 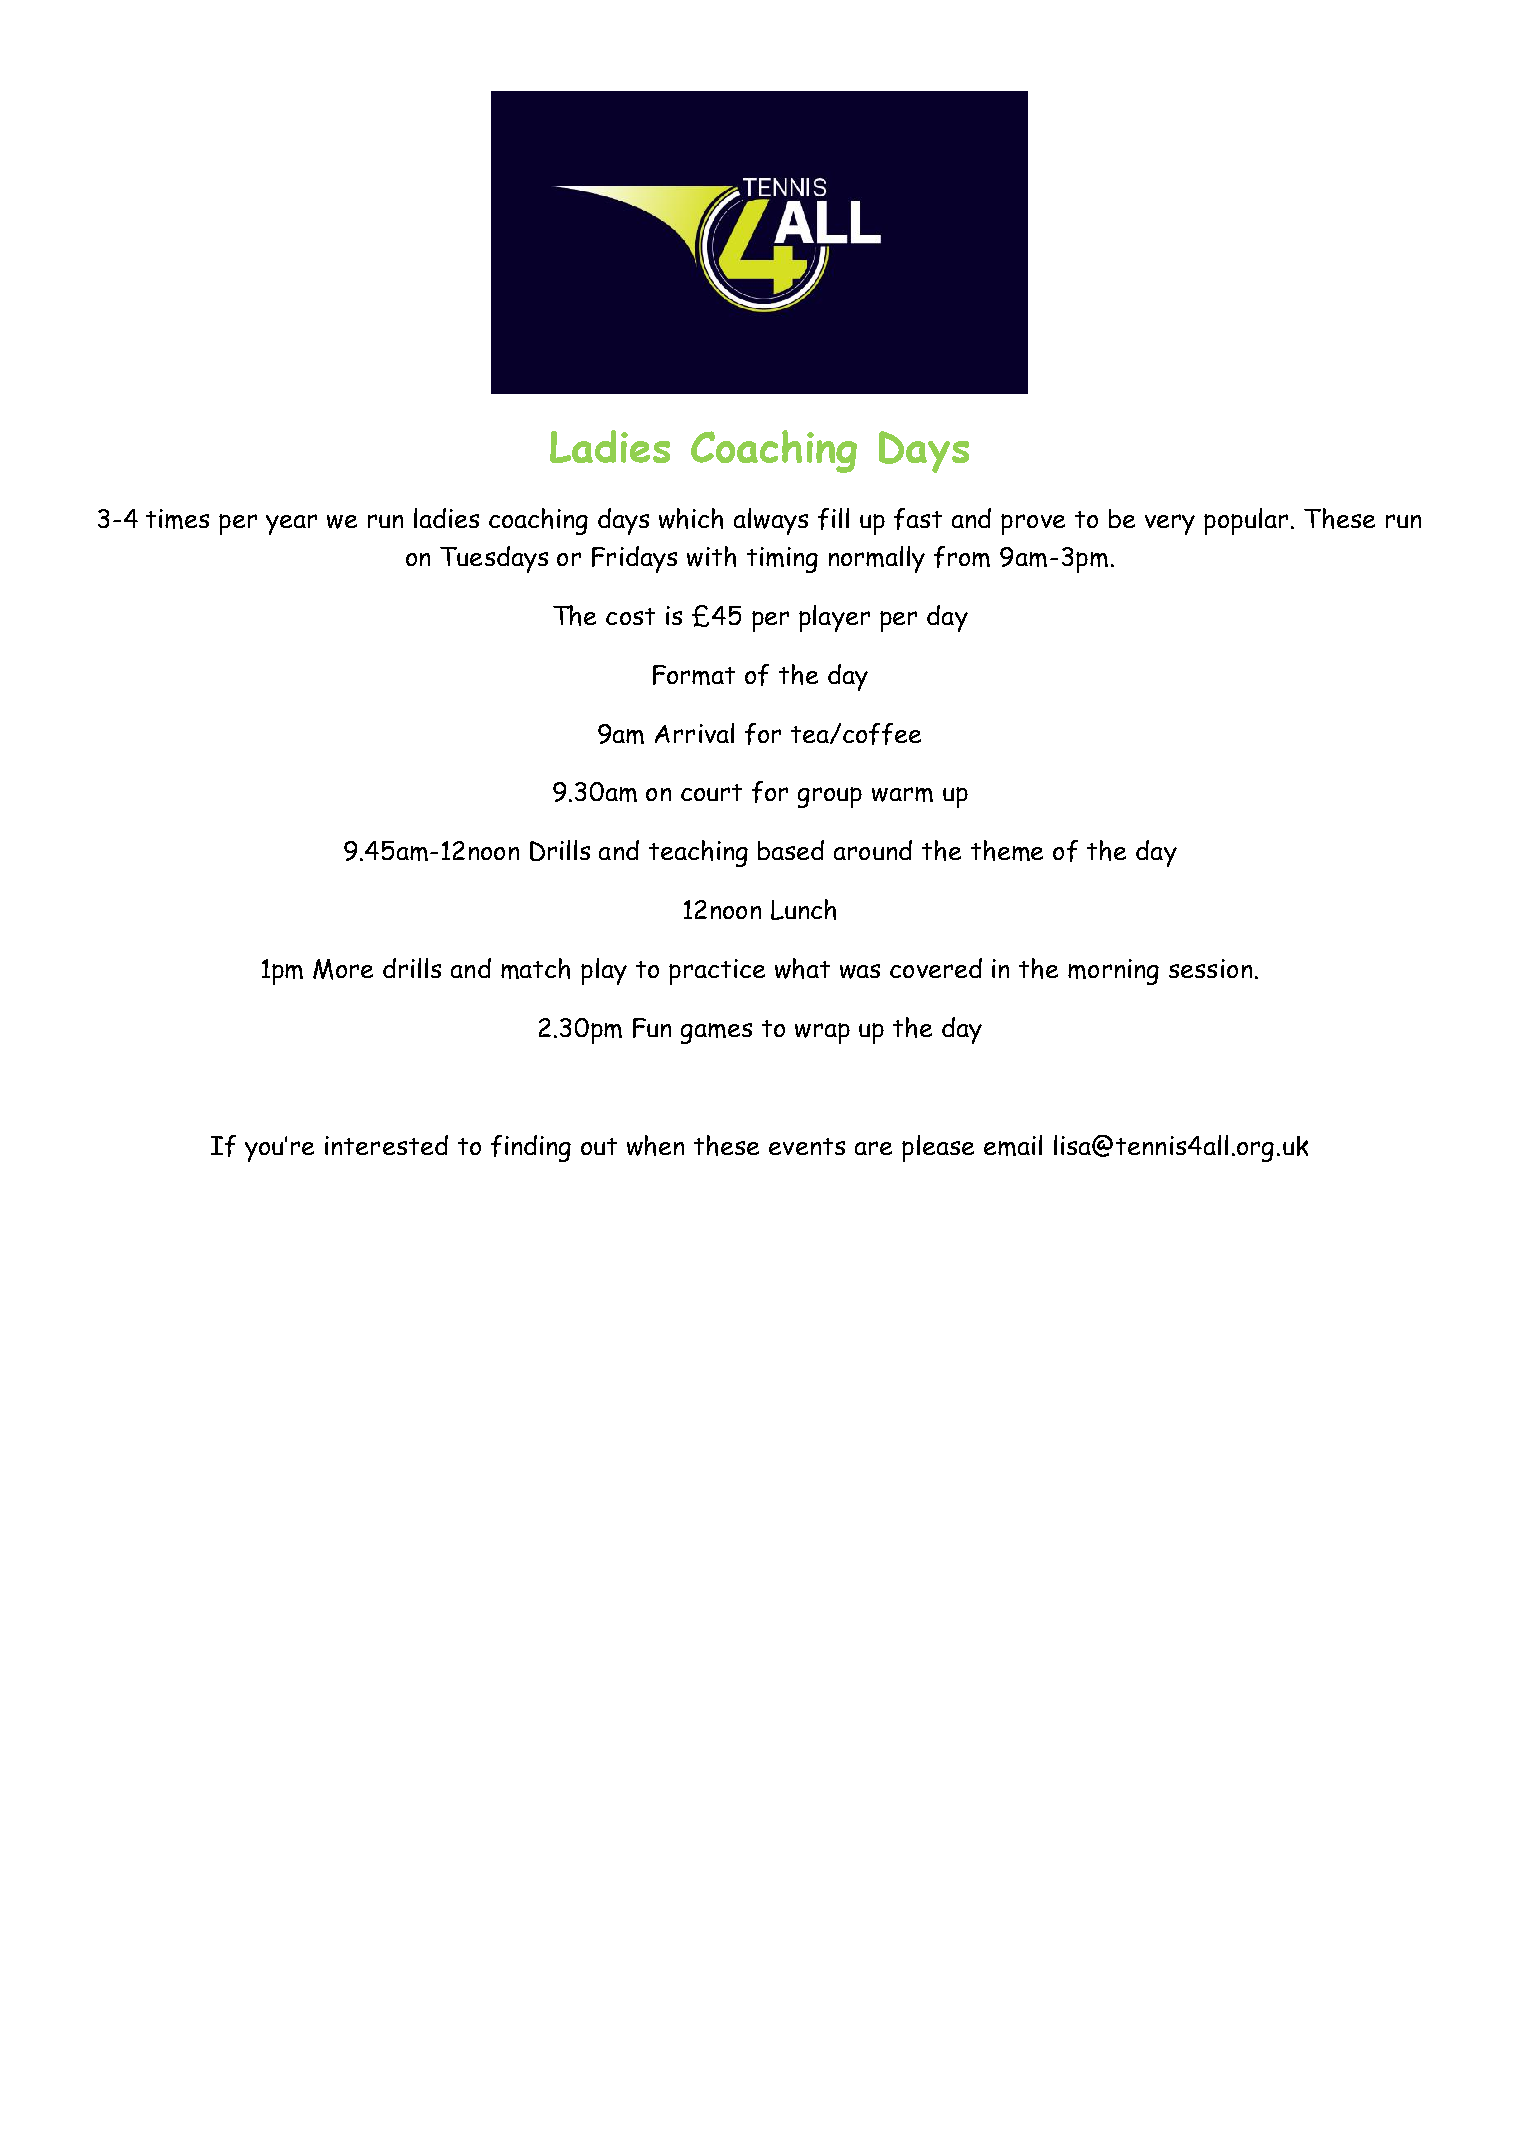 I want to click on very, so click(x=1170, y=524).
